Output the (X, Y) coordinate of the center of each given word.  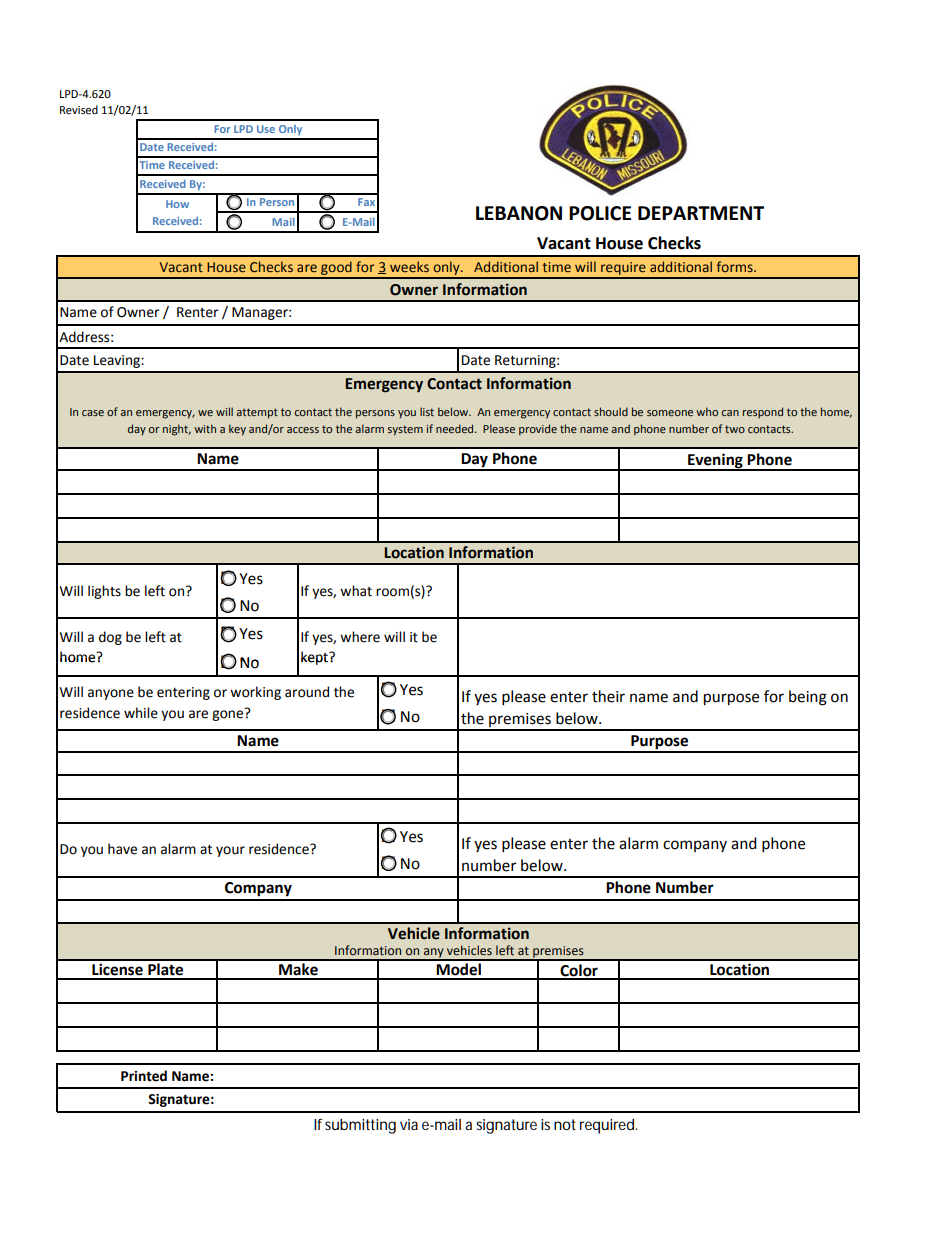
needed (456, 428)
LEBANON (519, 213)
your (230, 851)
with (205, 428)
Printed (144, 1076)
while (141, 713)
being (808, 698)
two (735, 429)
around (307, 692)
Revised (79, 110)
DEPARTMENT (701, 213)
